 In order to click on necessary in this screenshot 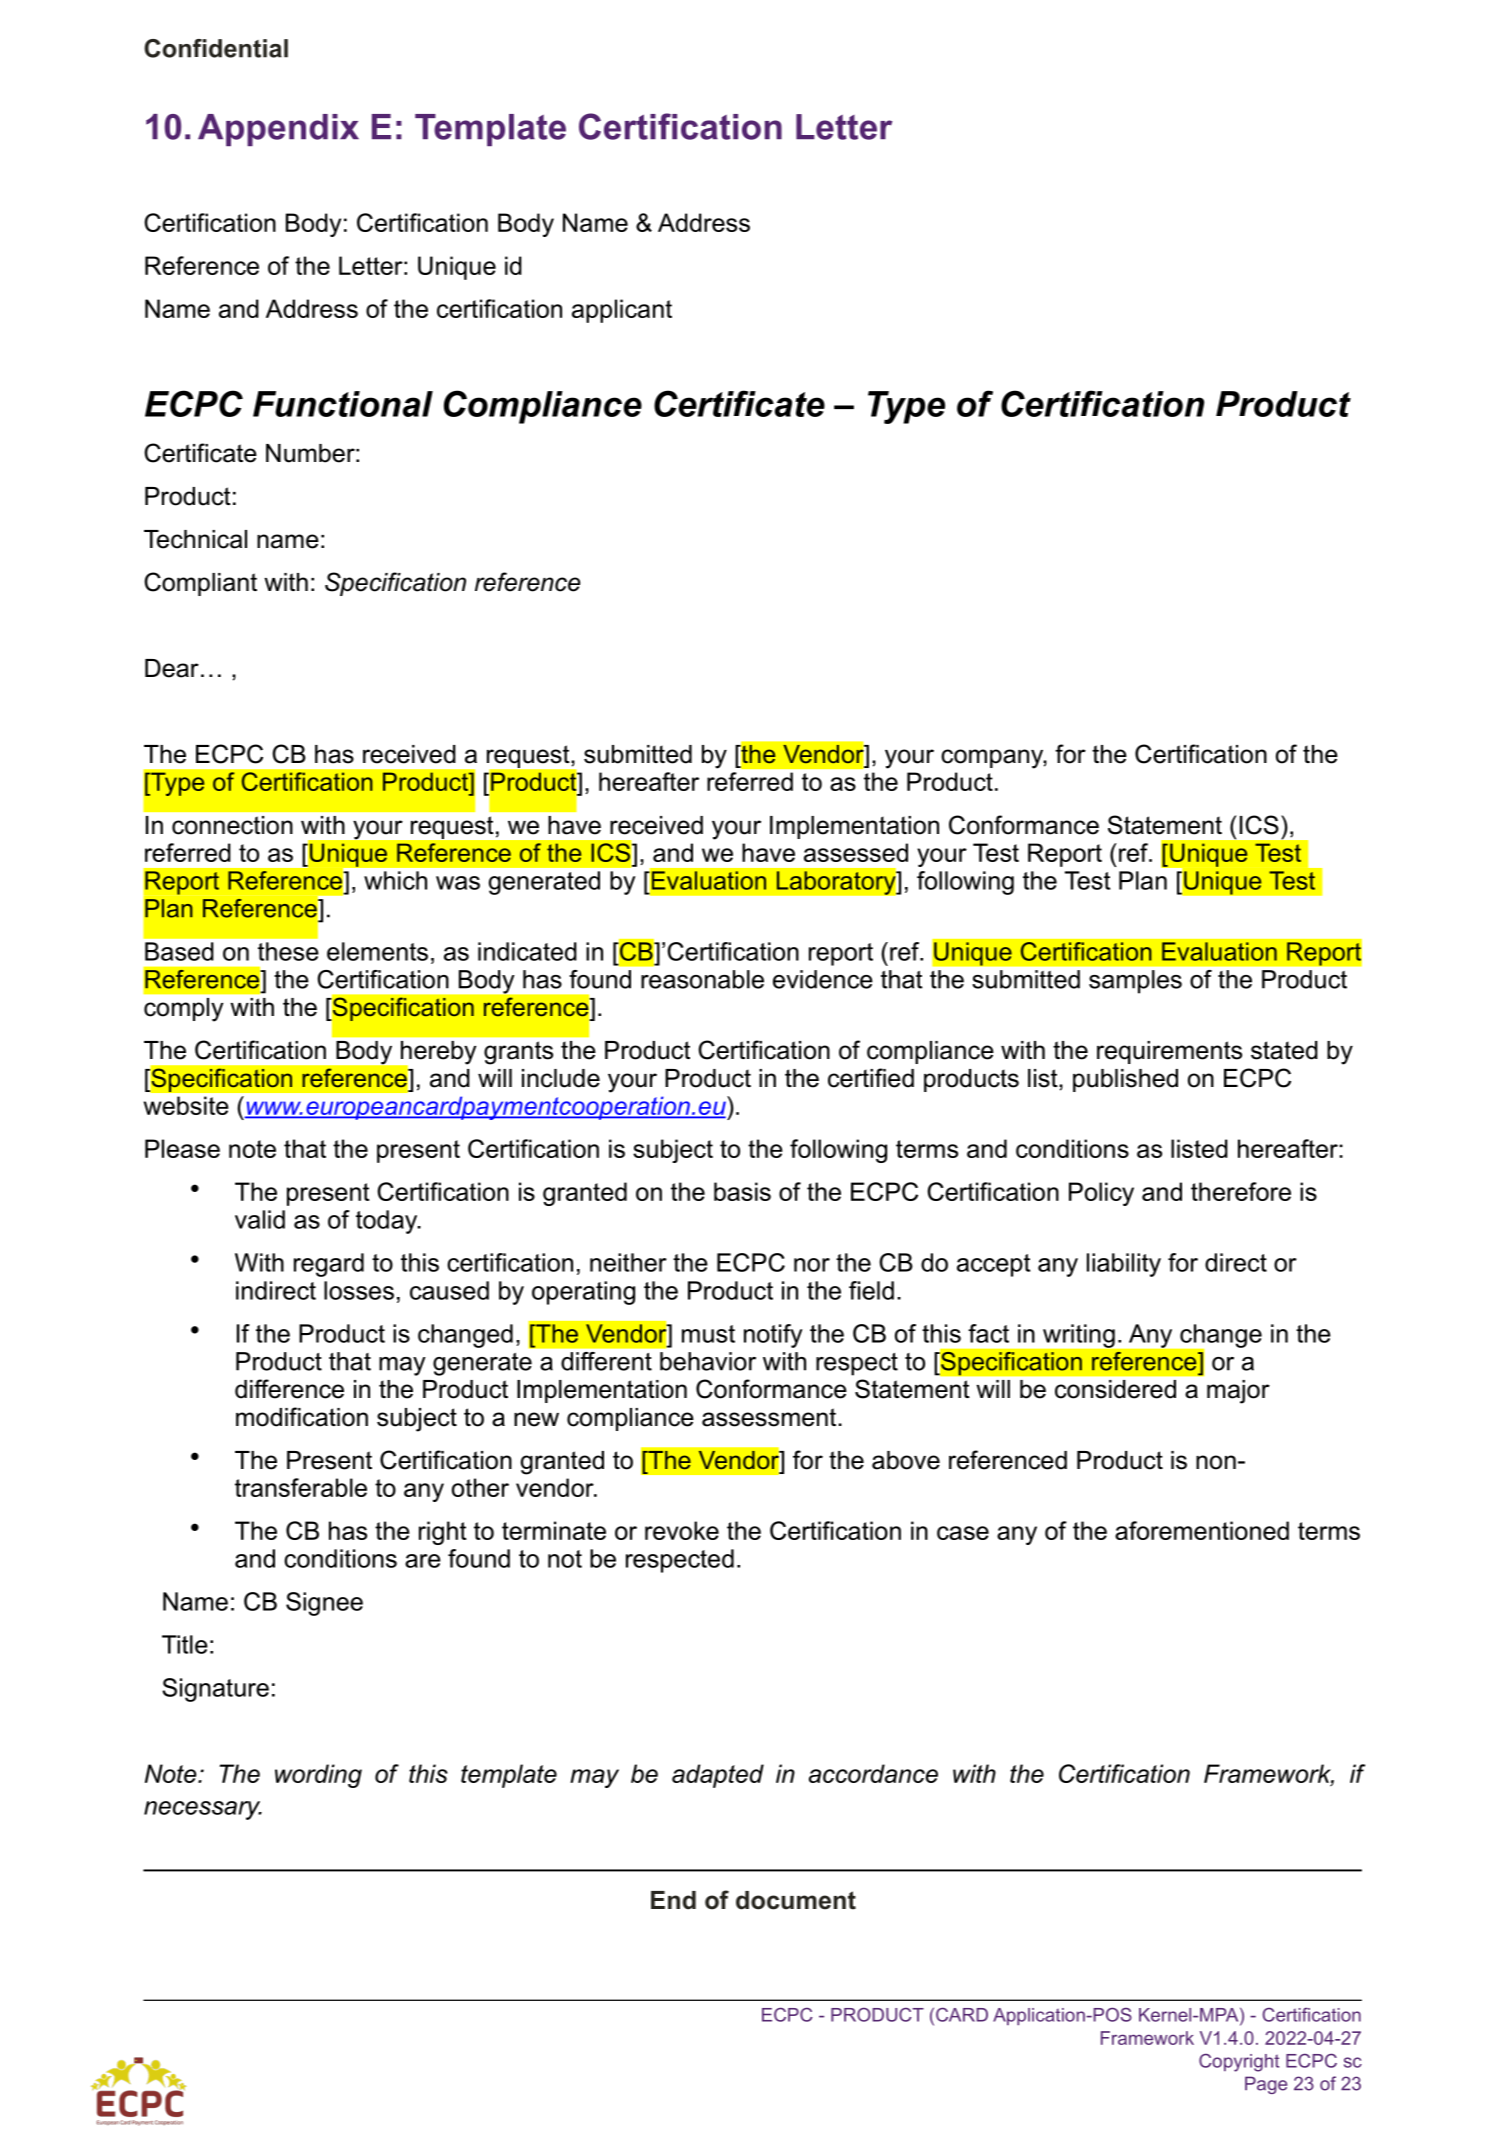, I will do `click(203, 1810)`.
